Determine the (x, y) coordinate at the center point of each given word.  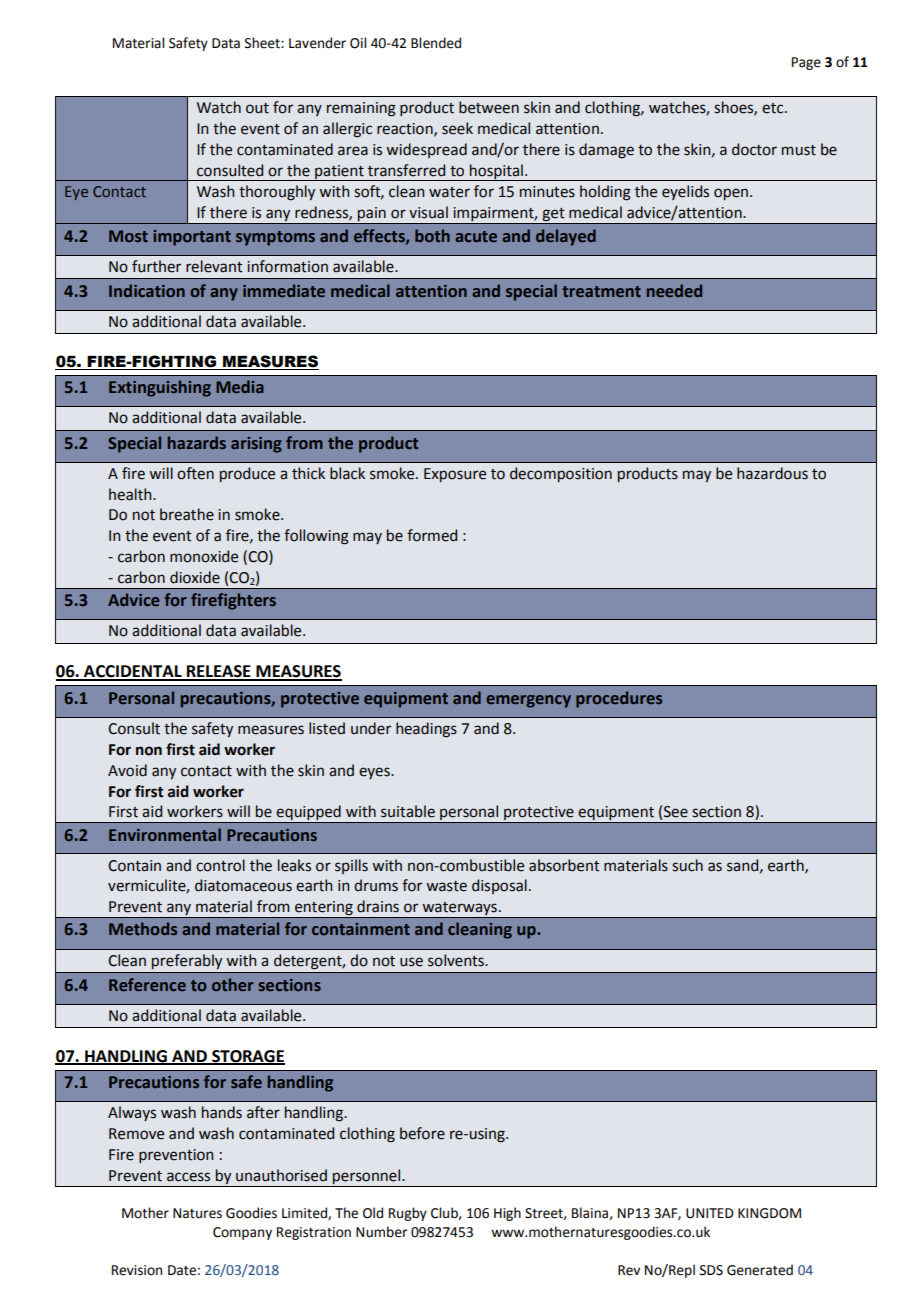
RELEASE (219, 672)
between (489, 107)
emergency (528, 701)
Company (242, 1233)
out (257, 108)
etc (774, 108)
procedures (619, 699)
